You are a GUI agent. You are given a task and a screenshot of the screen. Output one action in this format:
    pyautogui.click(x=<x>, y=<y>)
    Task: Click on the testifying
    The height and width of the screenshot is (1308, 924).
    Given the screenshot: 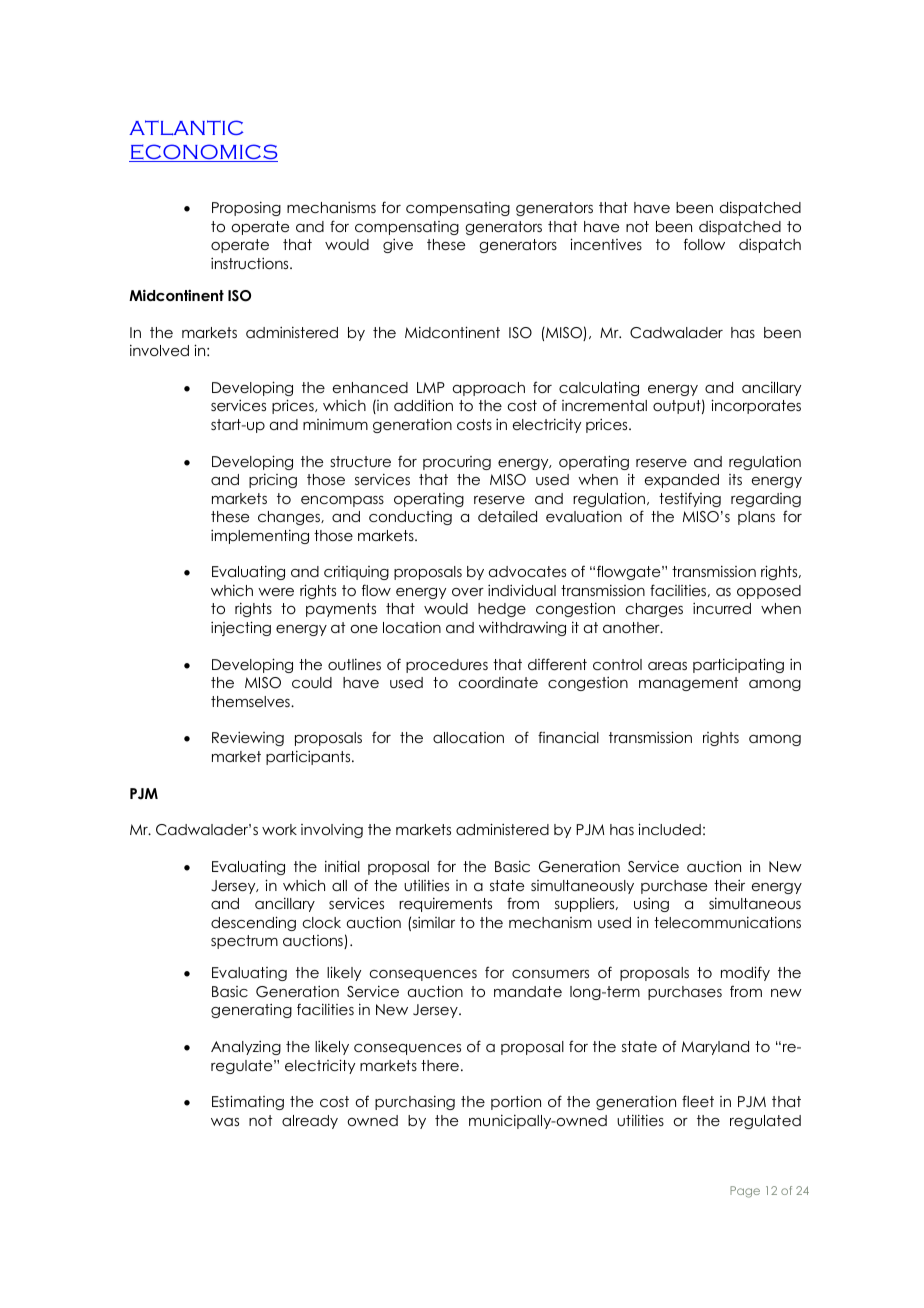 What is the action you would take?
    pyautogui.click(x=690, y=499)
